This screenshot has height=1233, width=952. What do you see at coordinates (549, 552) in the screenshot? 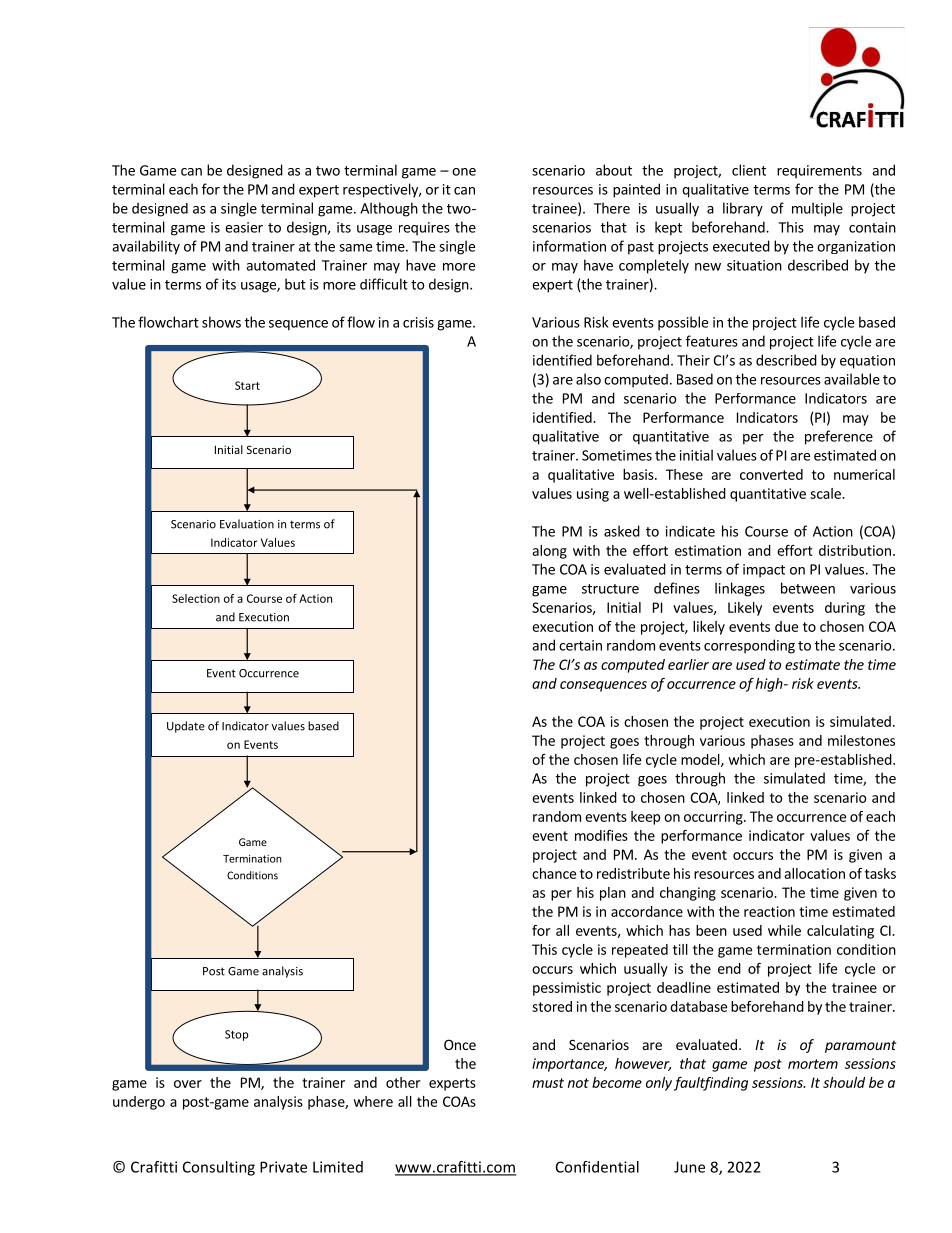
I see `along` at bounding box center [549, 552].
